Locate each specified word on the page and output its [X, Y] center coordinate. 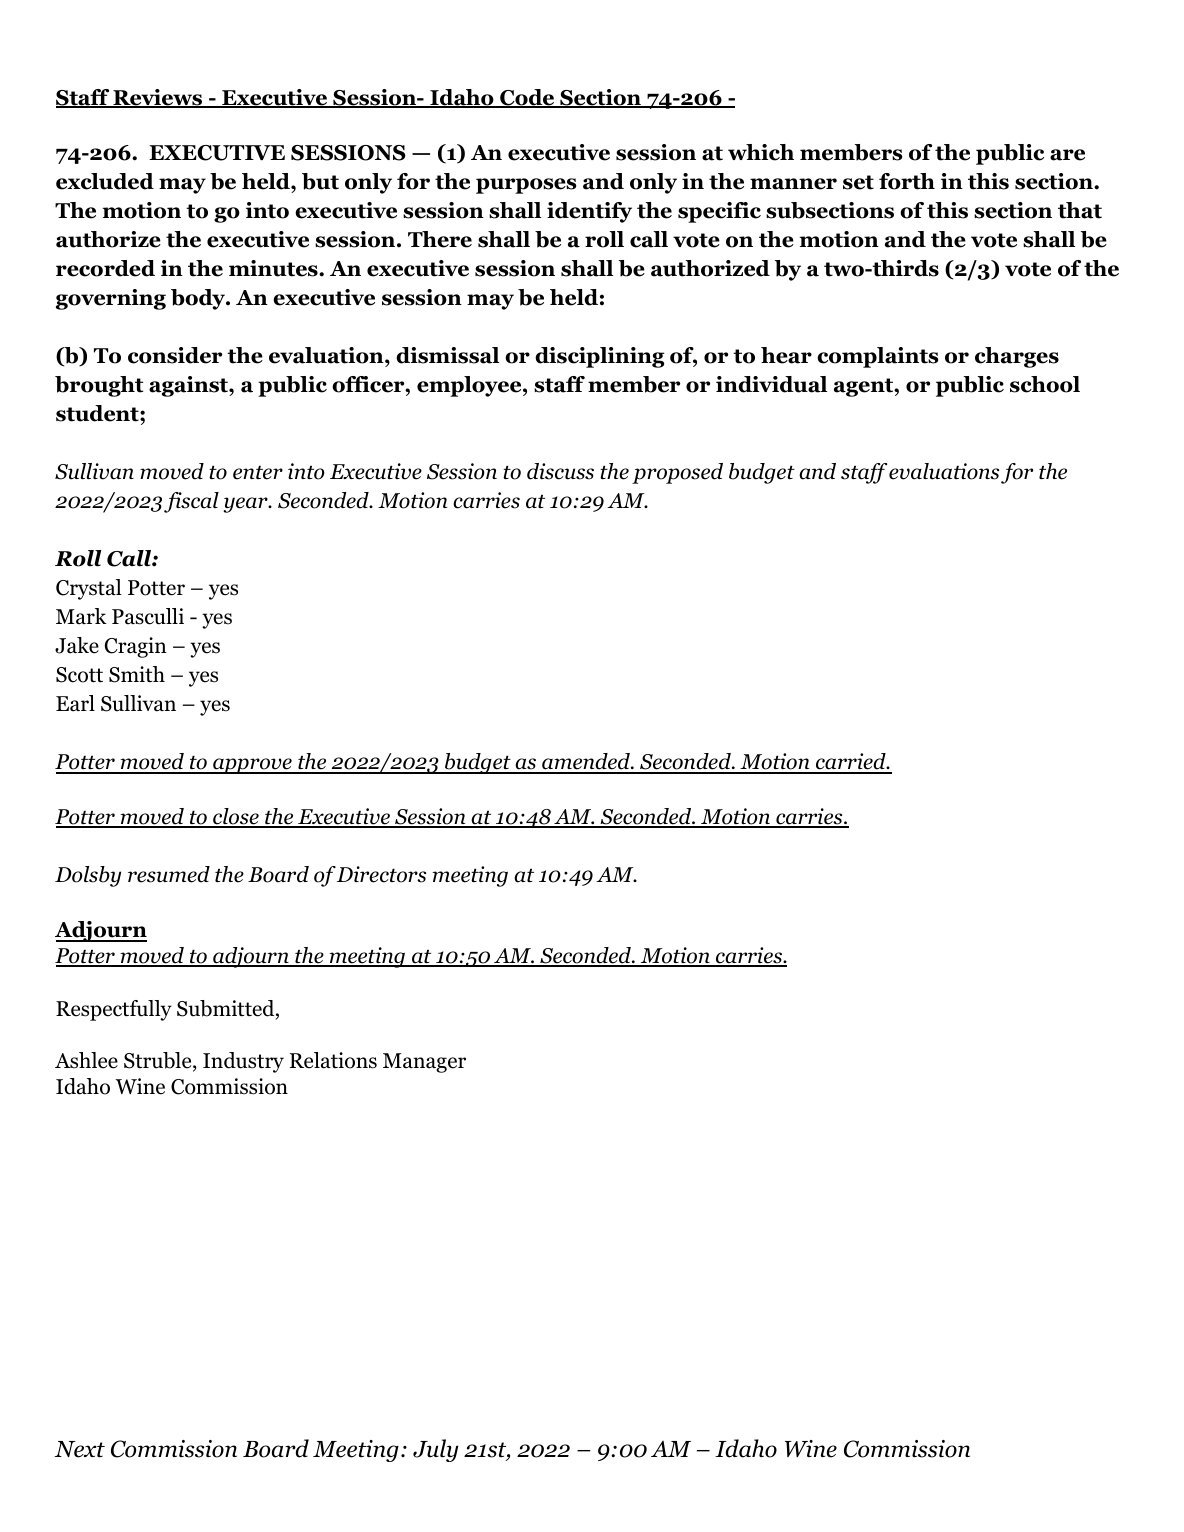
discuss [560, 471]
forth [907, 181]
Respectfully [114, 1010]
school [1045, 384]
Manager [424, 1063]
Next [79, 1449]
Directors [381, 874]
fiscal [191, 502]
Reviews [158, 98]
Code [527, 98]
